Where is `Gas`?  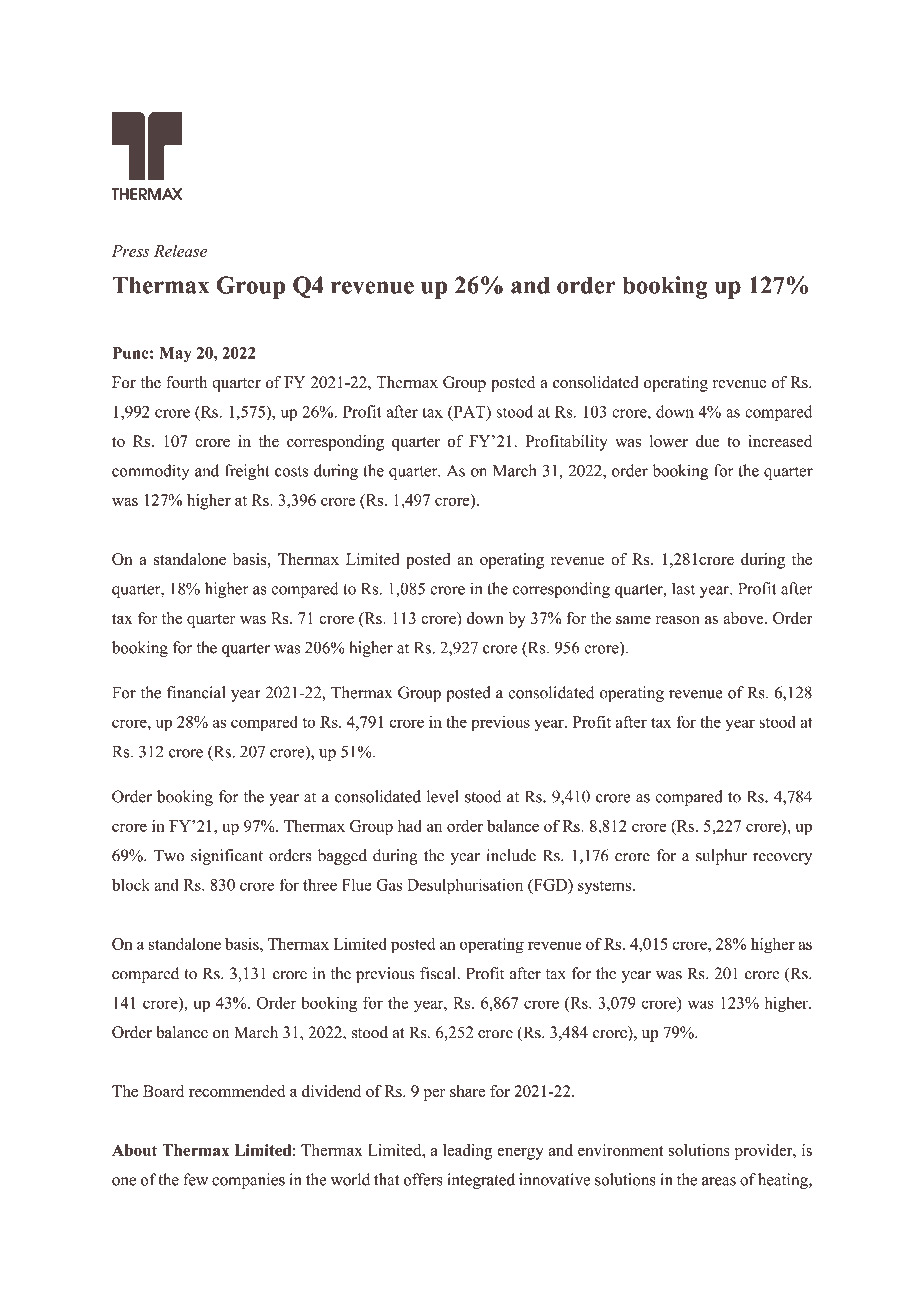 Gas is located at coordinates (389, 885).
